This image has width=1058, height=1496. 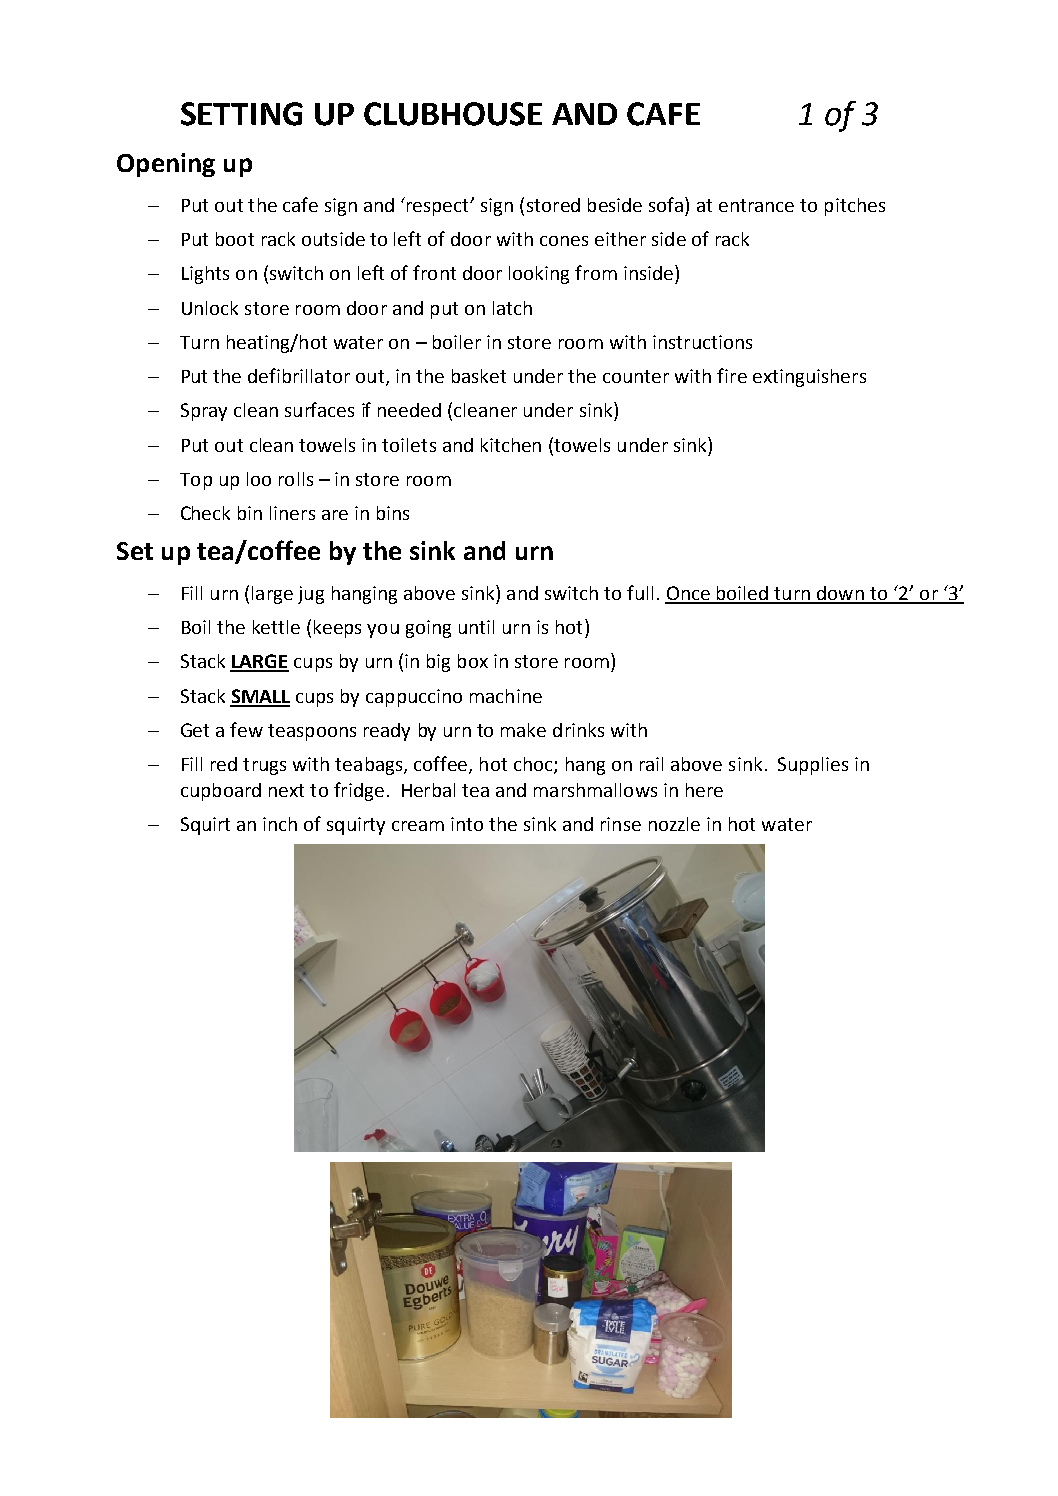 What do you see at coordinates (511, 445) in the image?
I see `kitchen` at bounding box center [511, 445].
